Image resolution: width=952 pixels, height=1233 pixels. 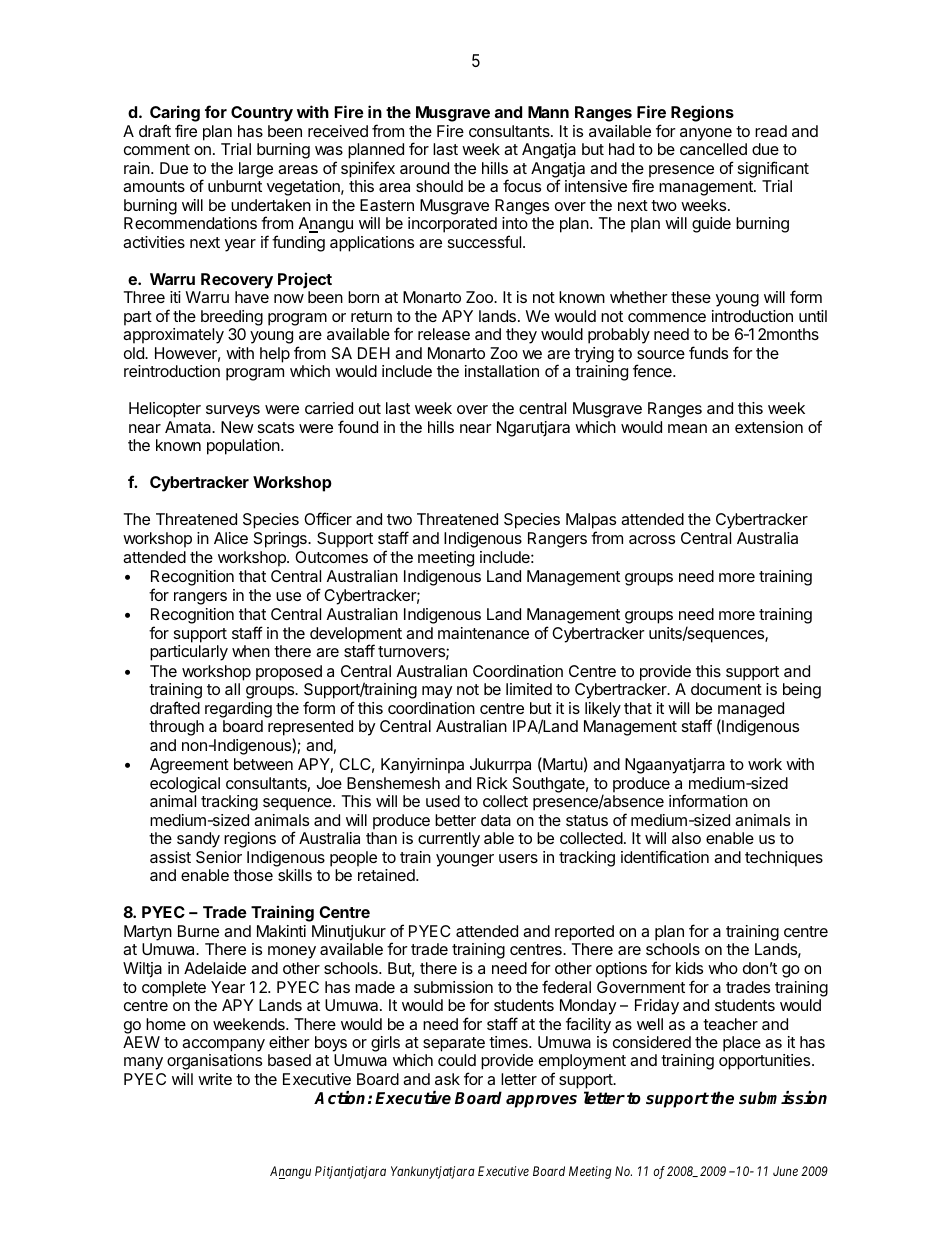 What do you see at coordinates (457, 1060) in the image?
I see `could` at bounding box center [457, 1060].
